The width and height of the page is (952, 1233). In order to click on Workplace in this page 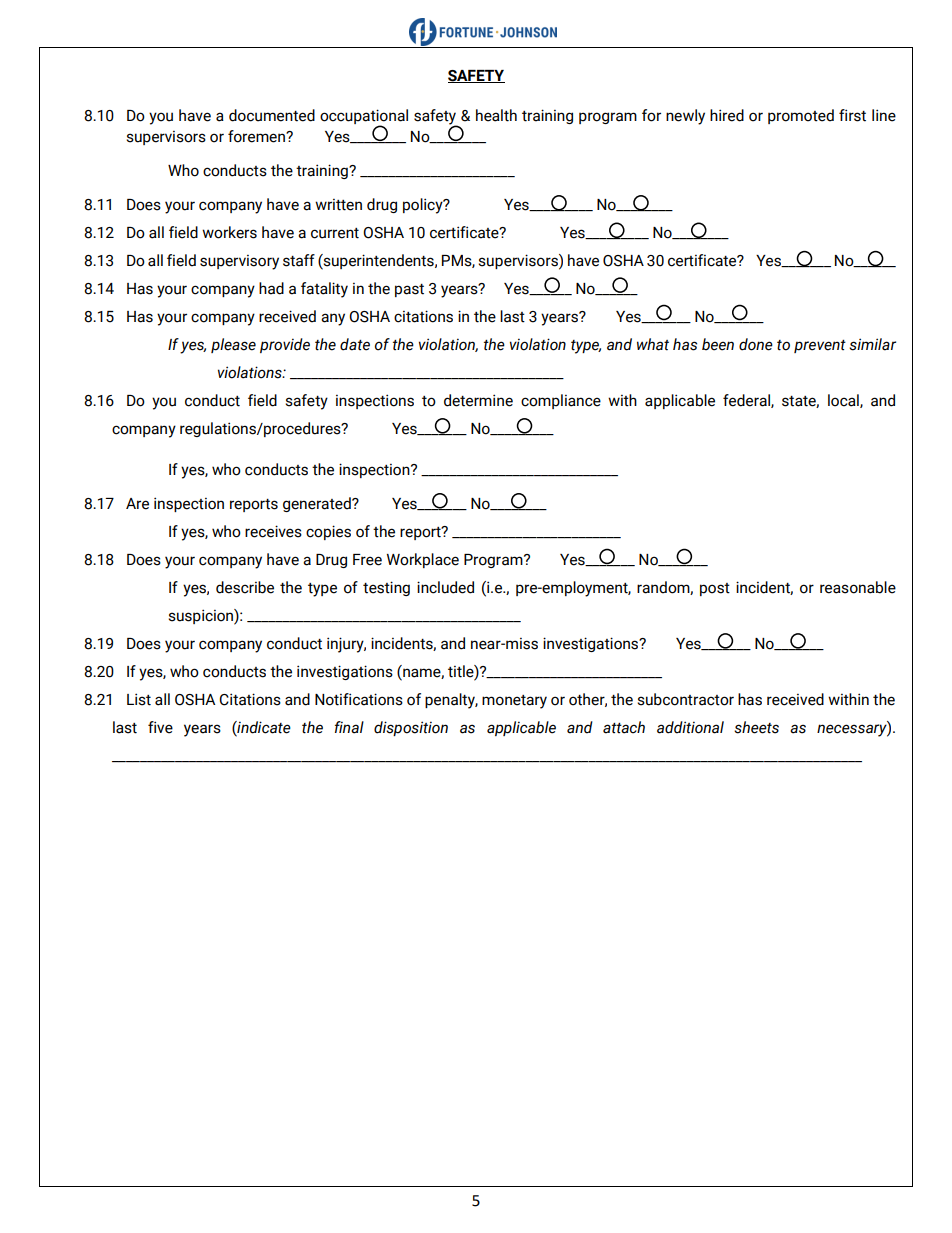, I will do `click(423, 560)`.
